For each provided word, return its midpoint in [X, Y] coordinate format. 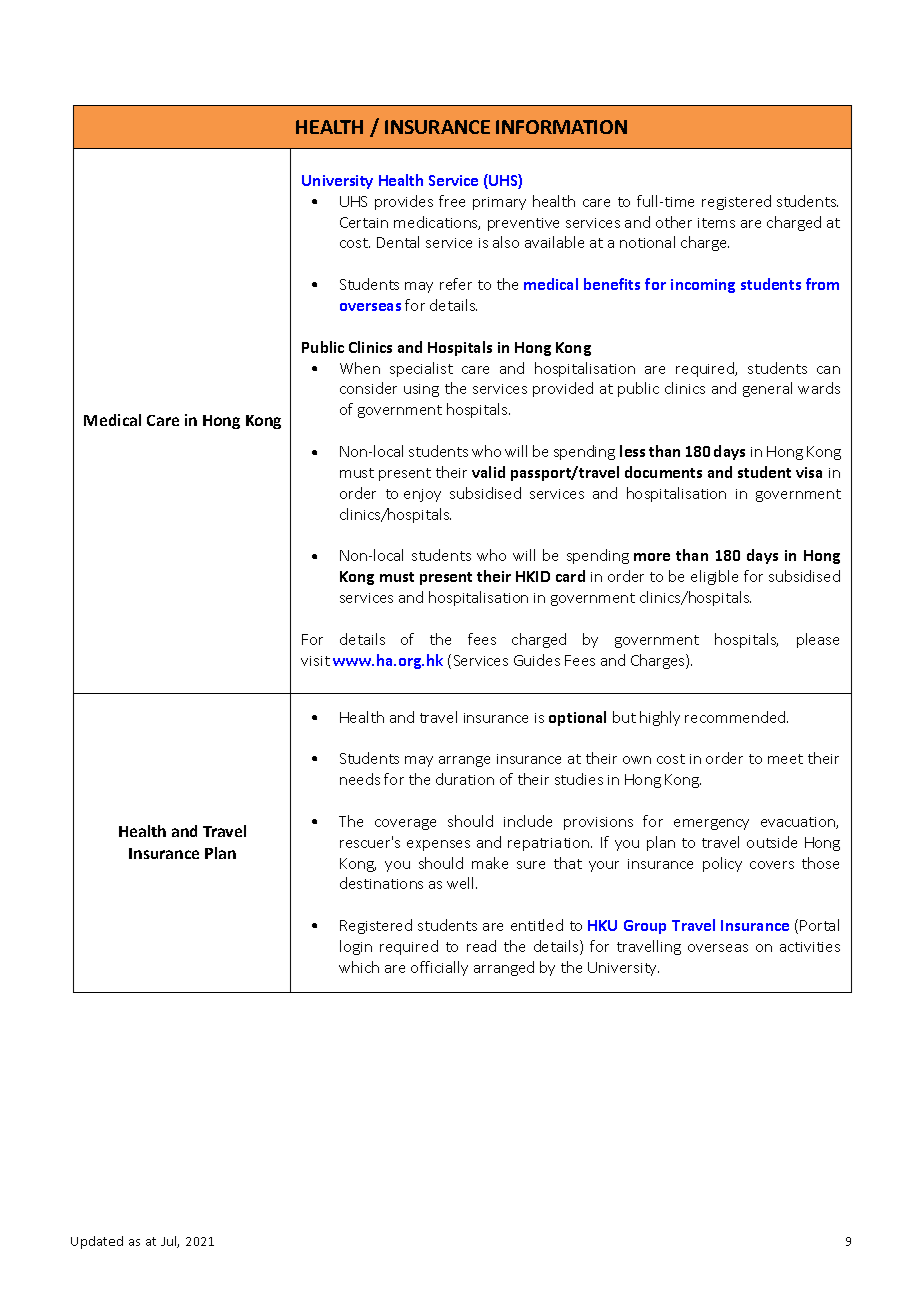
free [452, 201]
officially [439, 968]
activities [810, 947]
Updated [97, 1242]
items [716, 223]
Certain [364, 222]
